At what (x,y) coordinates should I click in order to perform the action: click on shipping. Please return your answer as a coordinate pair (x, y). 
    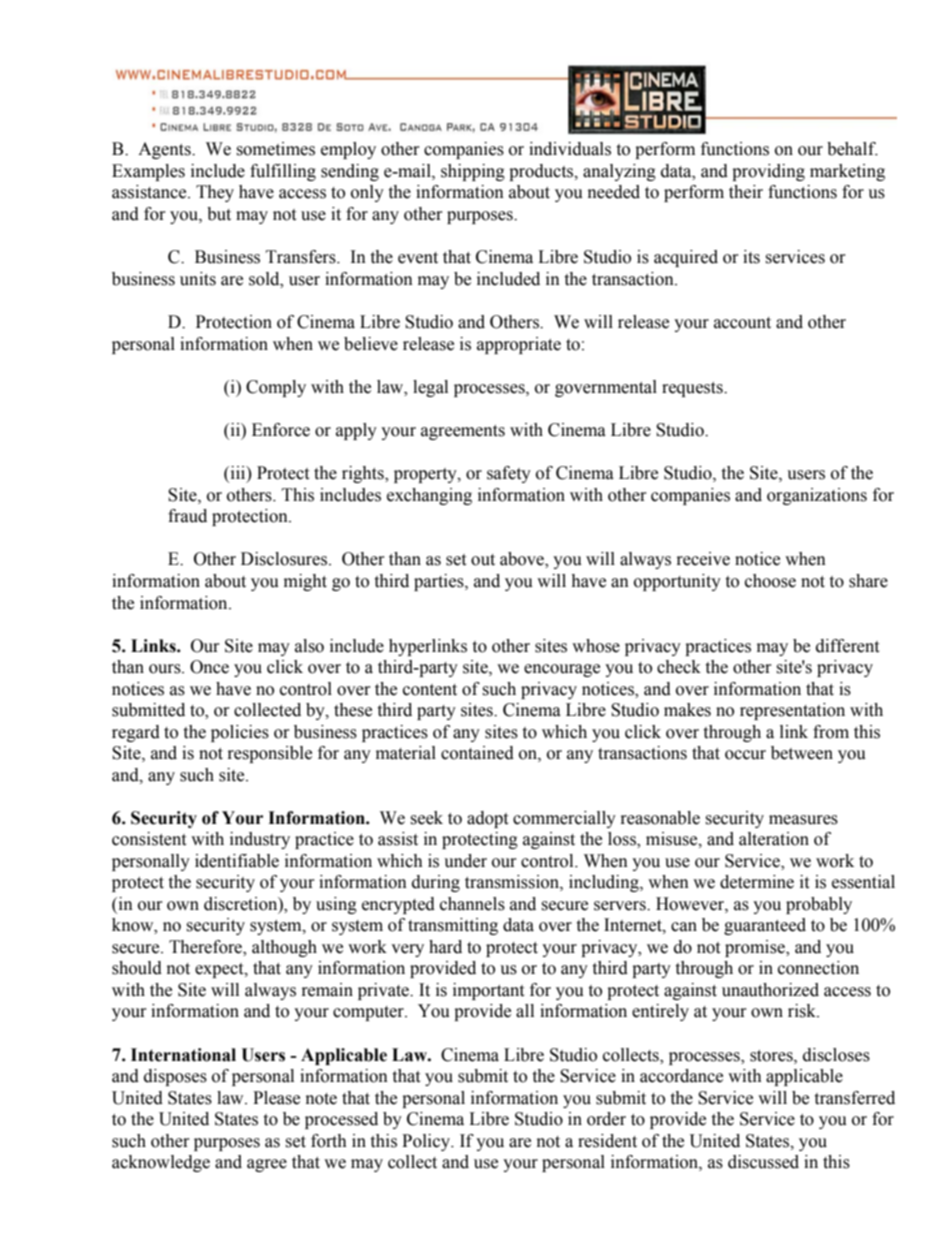
    Looking at the image, I should click on (473, 172).
